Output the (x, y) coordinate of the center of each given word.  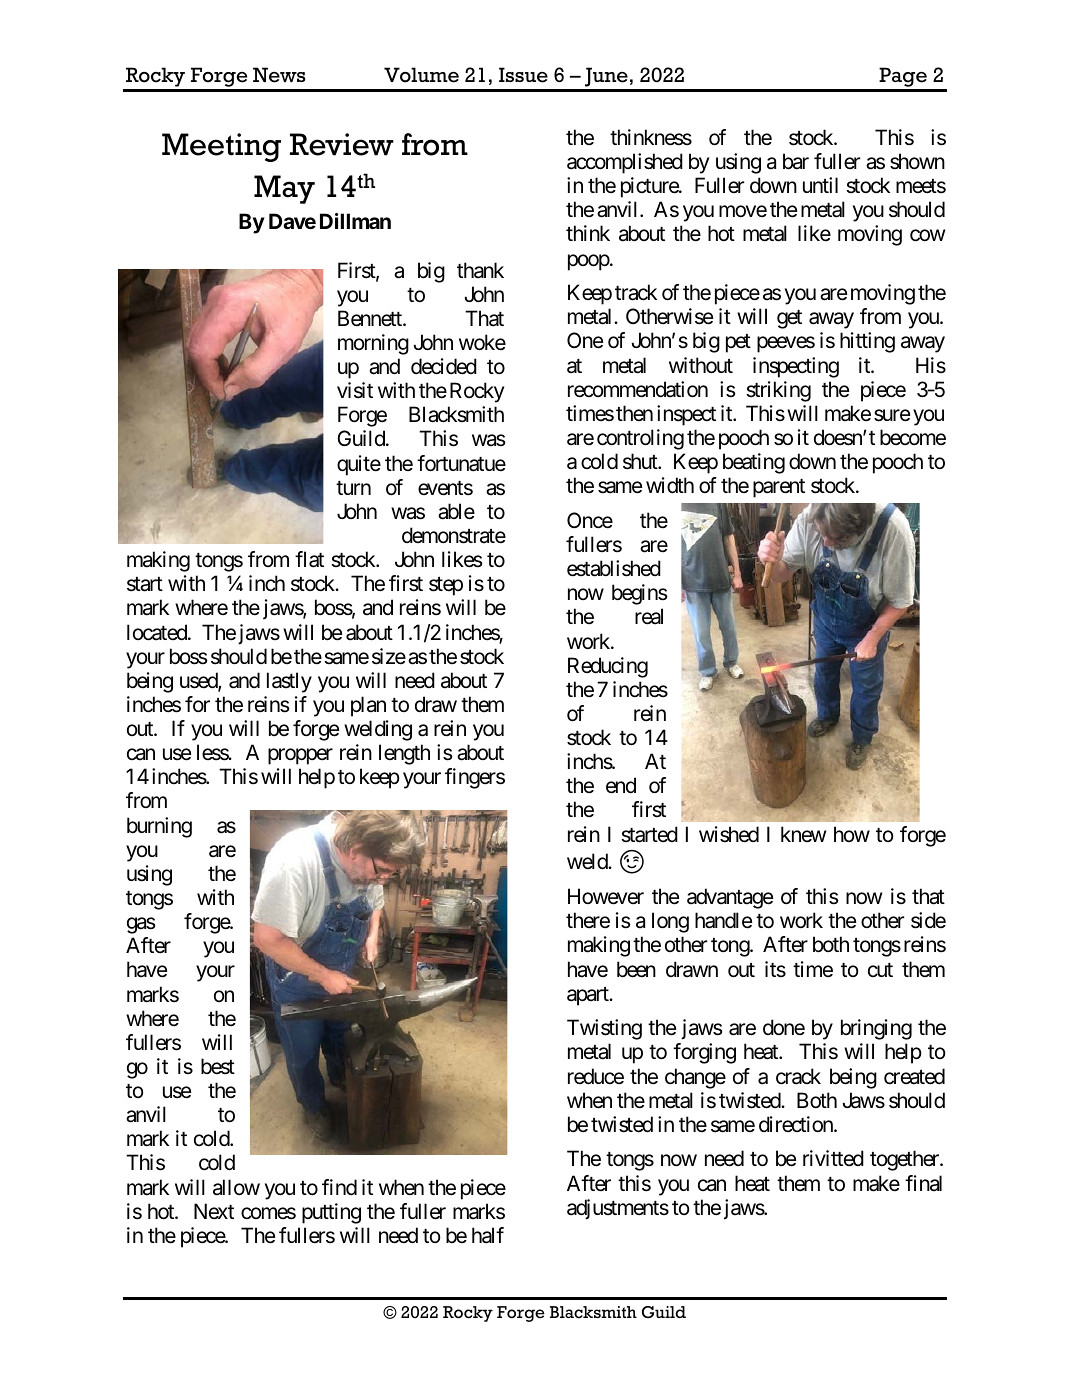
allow (236, 1187)
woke (482, 342)
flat (309, 559)
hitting (867, 342)
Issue (523, 75)
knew (803, 834)
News (279, 75)
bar (796, 161)
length (404, 754)
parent (779, 488)
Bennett (371, 318)
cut (880, 970)
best (218, 1066)
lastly (289, 682)
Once (590, 520)
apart (589, 996)
